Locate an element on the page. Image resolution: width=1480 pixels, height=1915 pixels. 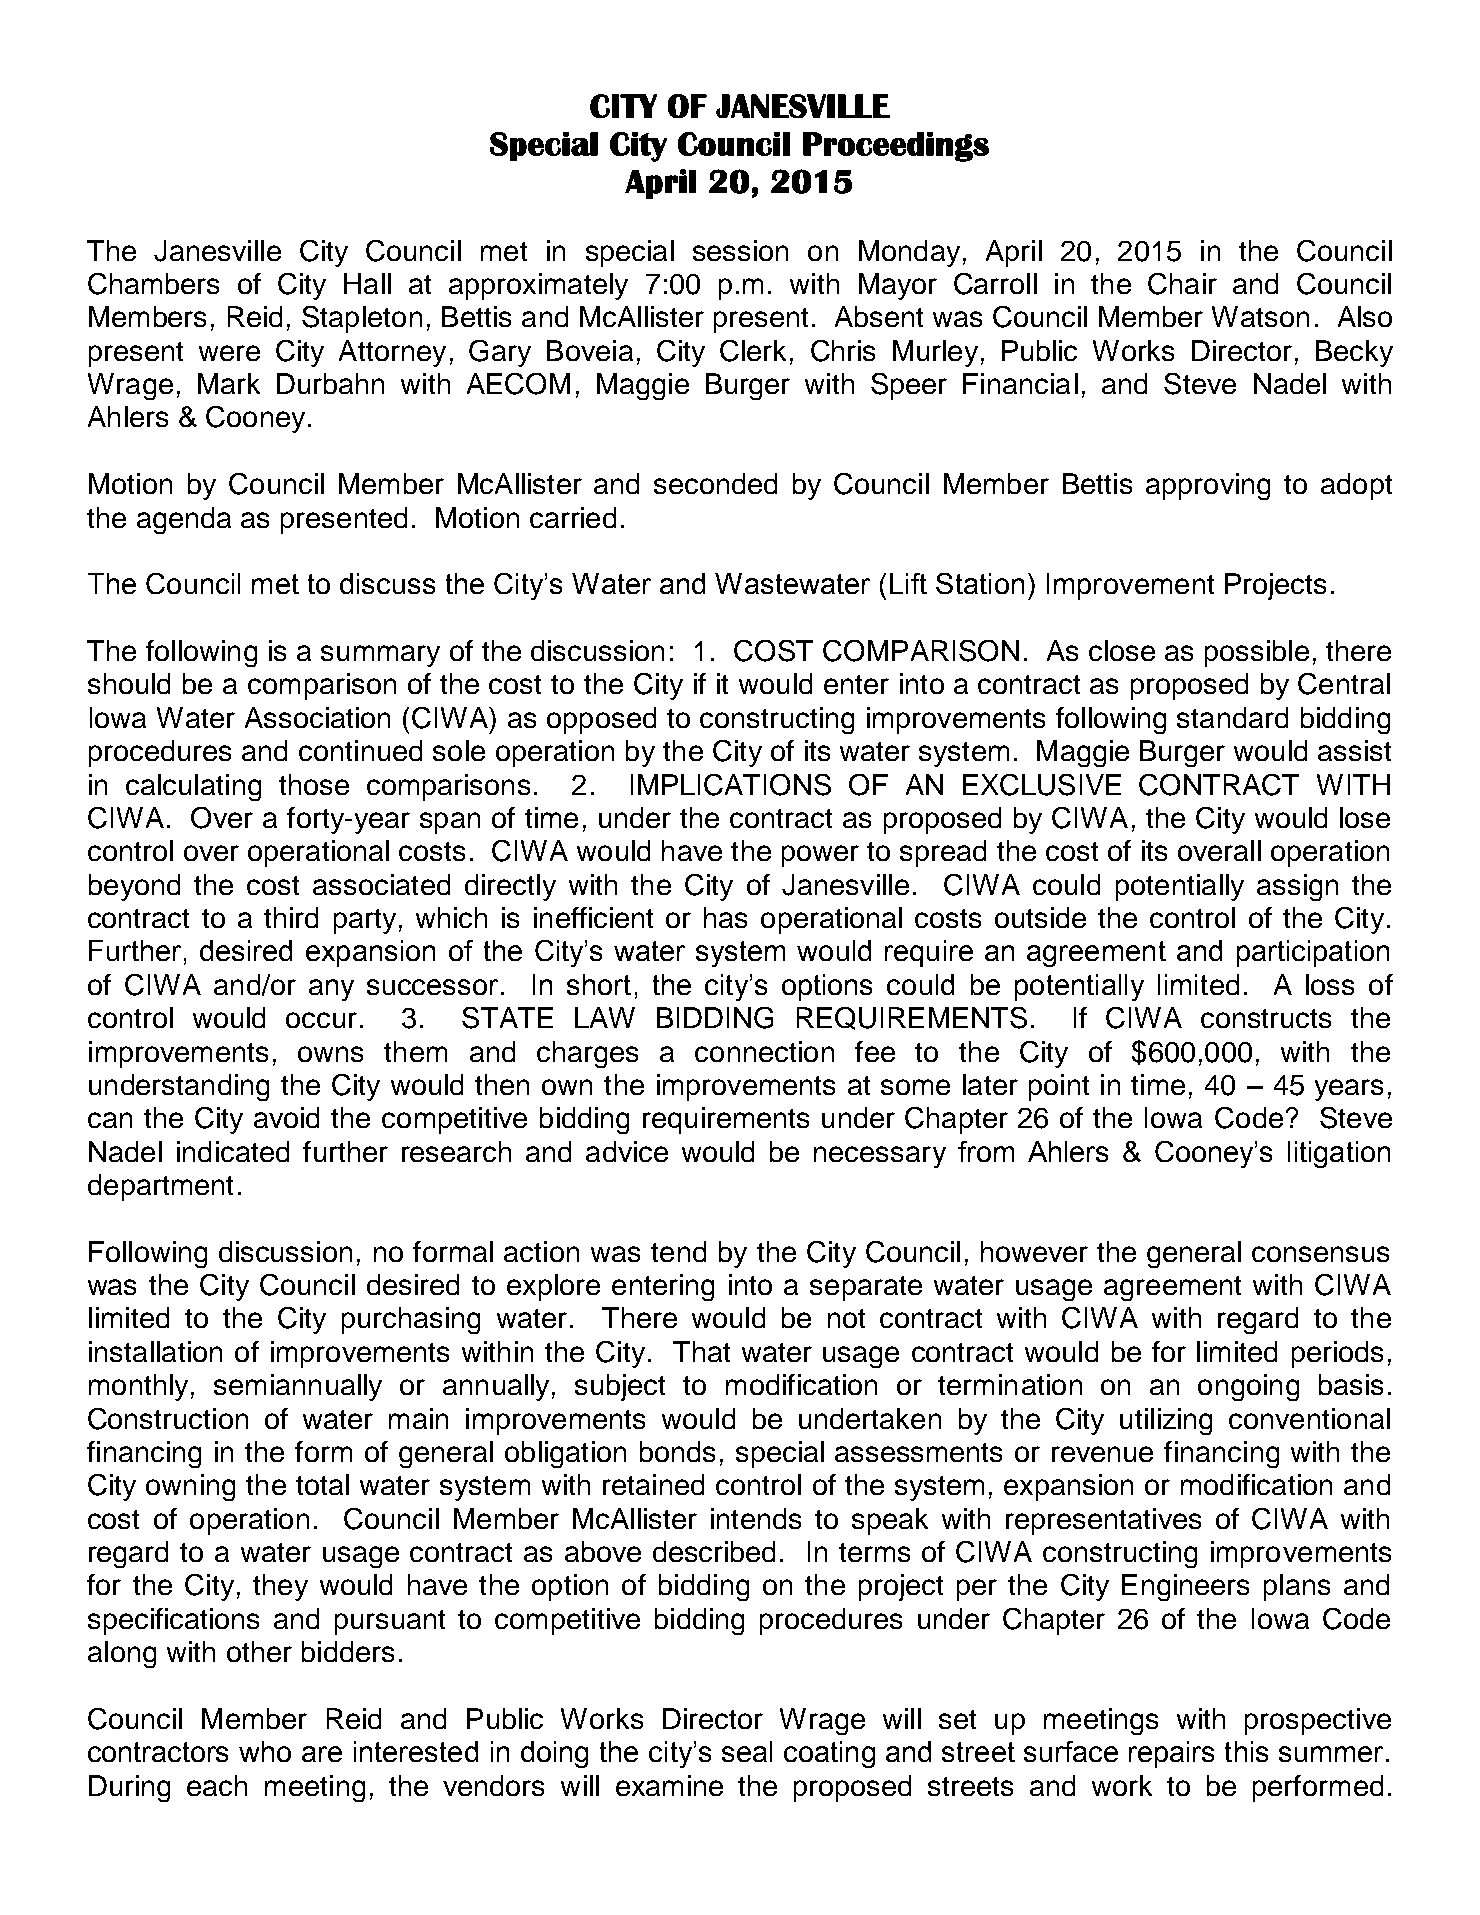
agenda is located at coordinates (184, 520).
